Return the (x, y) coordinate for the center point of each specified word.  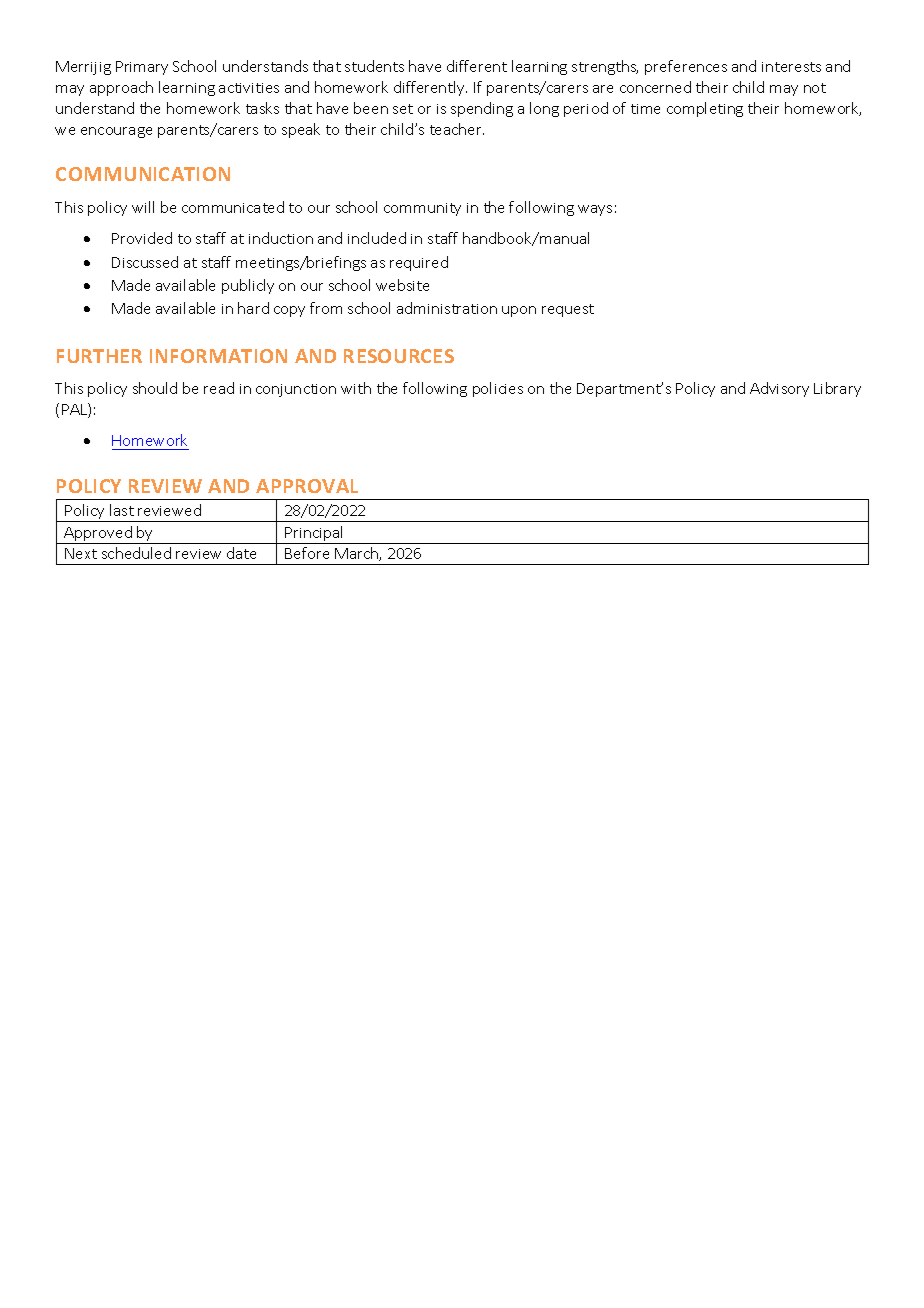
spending (482, 109)
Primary (142, 68)
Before (307, 553)
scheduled (136, 553)
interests (791, 67)
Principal (314, 535)
